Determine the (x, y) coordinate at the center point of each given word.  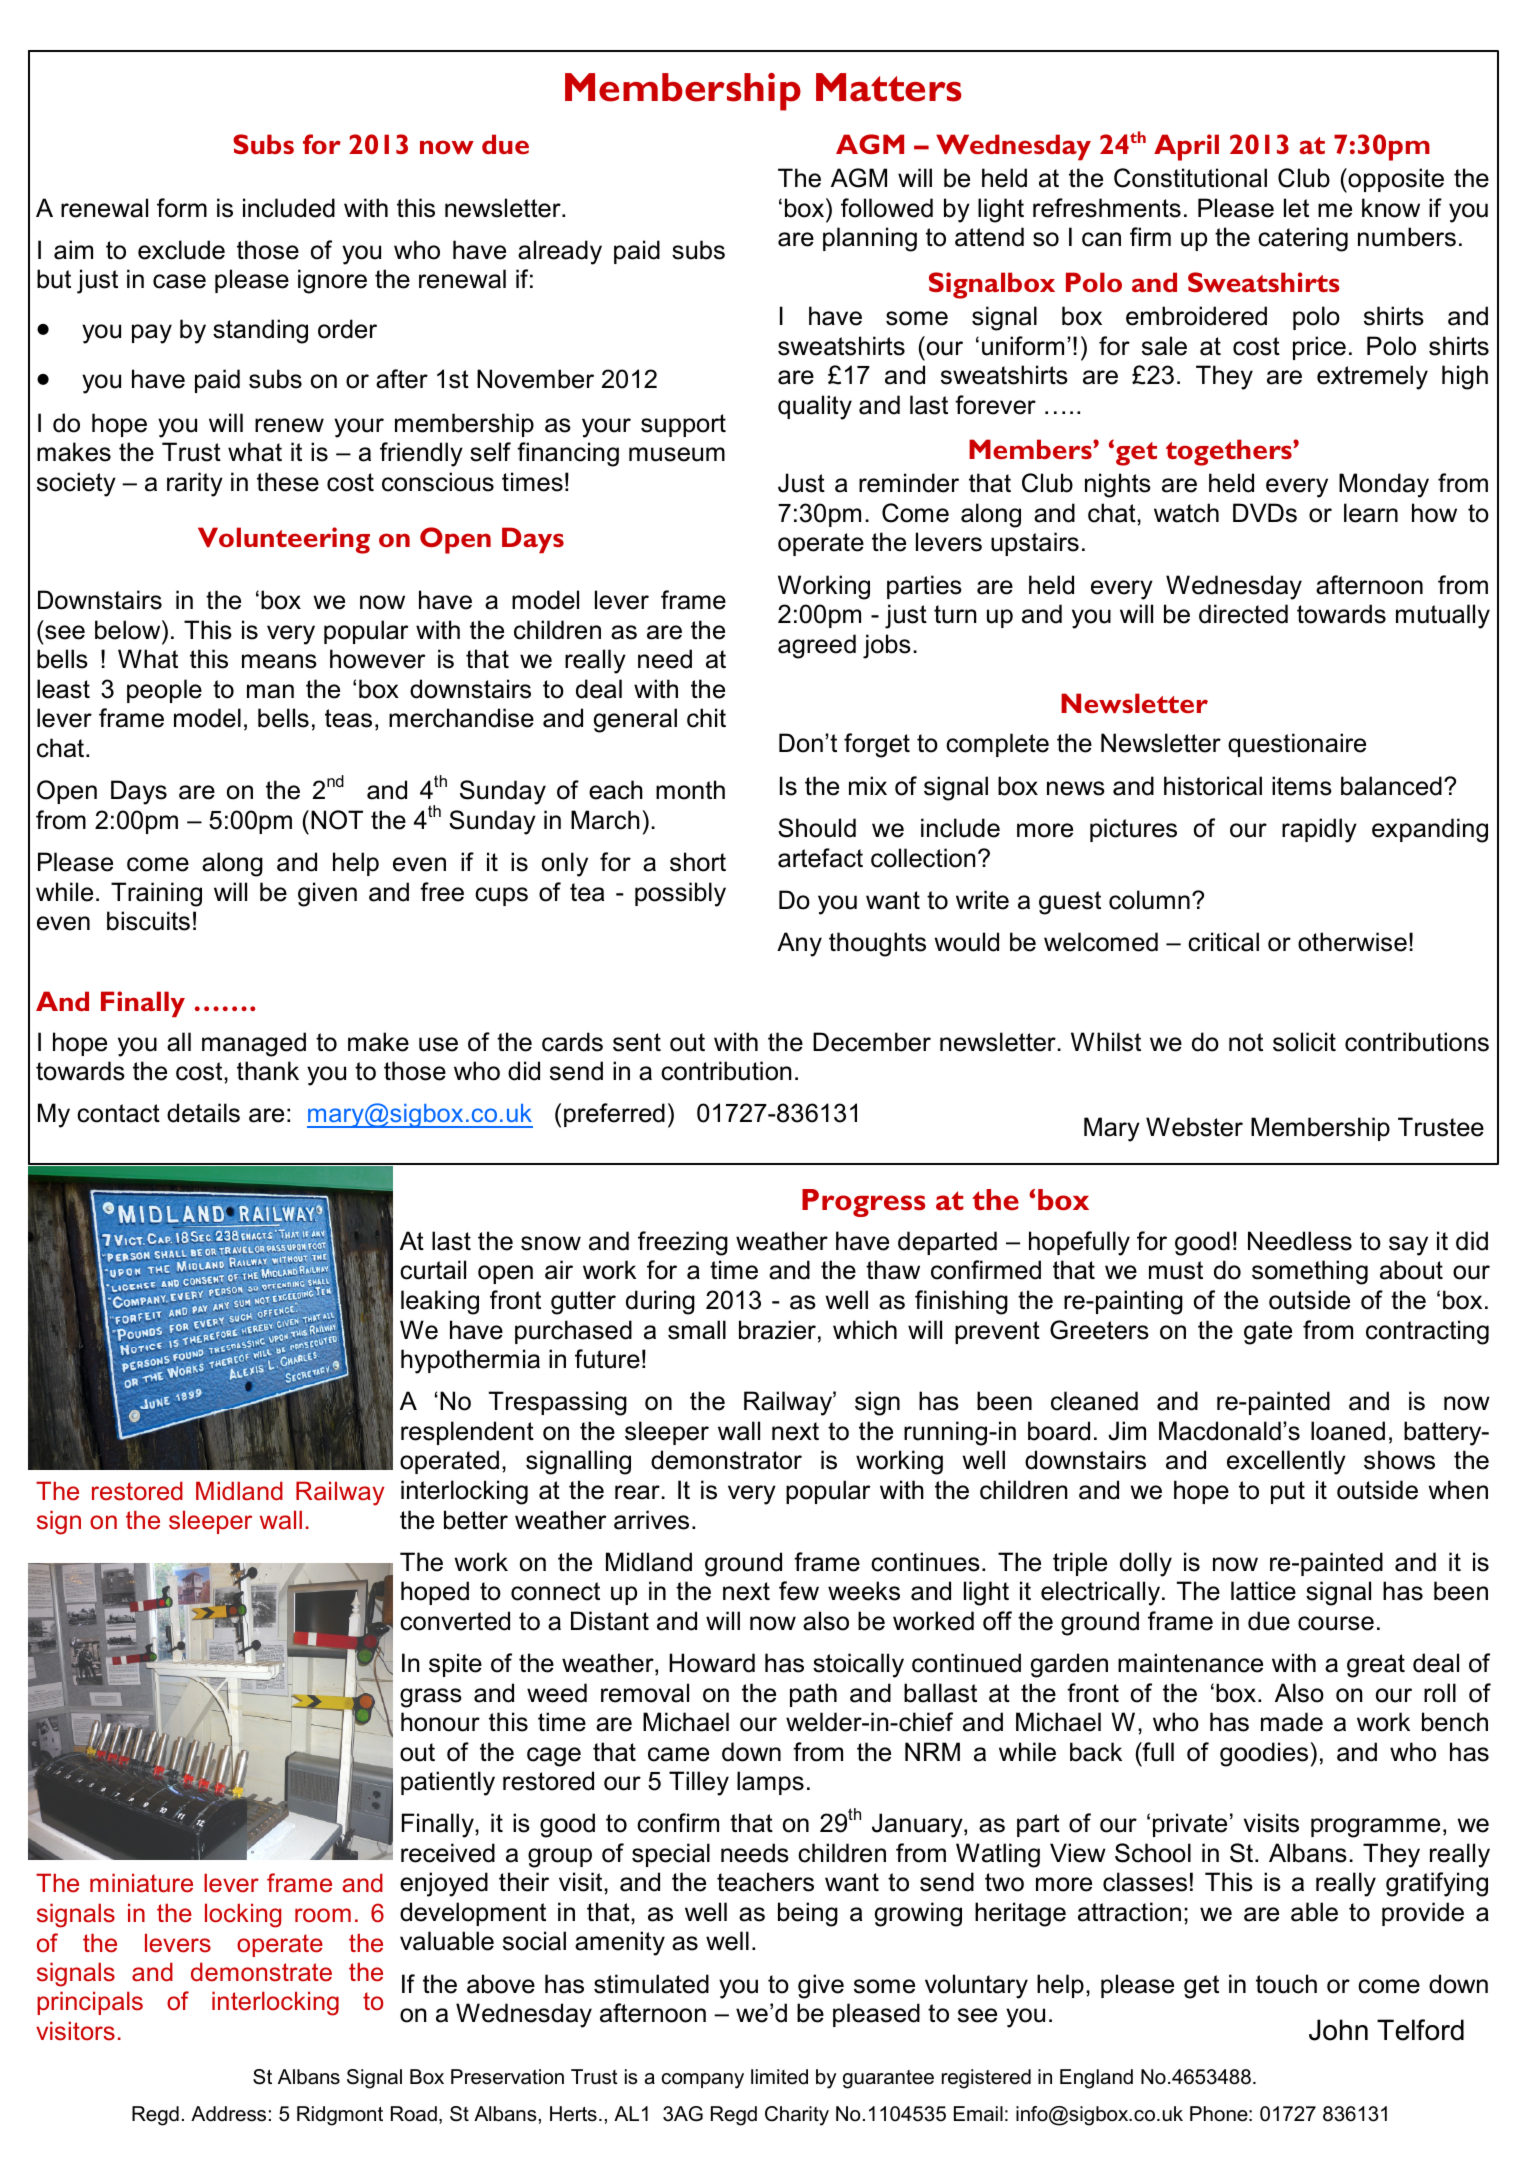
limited (779, 2077)
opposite (1395, 180)
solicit (1304, 1042)
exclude (181, 250)
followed (887, 208)
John (1338, 2030)
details (203, 1113)
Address (228, 2114)
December (872, 1042)
